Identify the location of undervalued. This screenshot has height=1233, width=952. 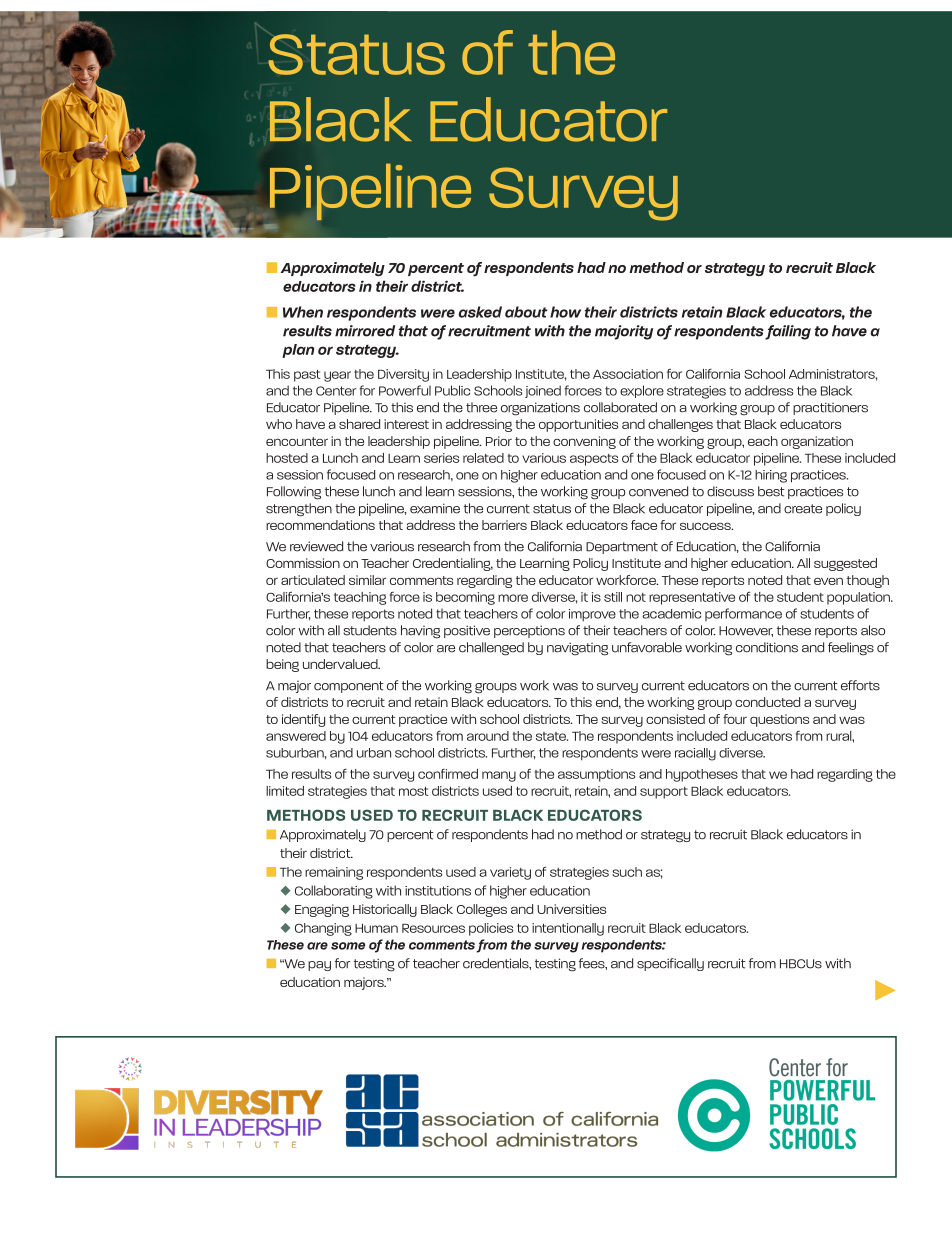
(341, 664).
